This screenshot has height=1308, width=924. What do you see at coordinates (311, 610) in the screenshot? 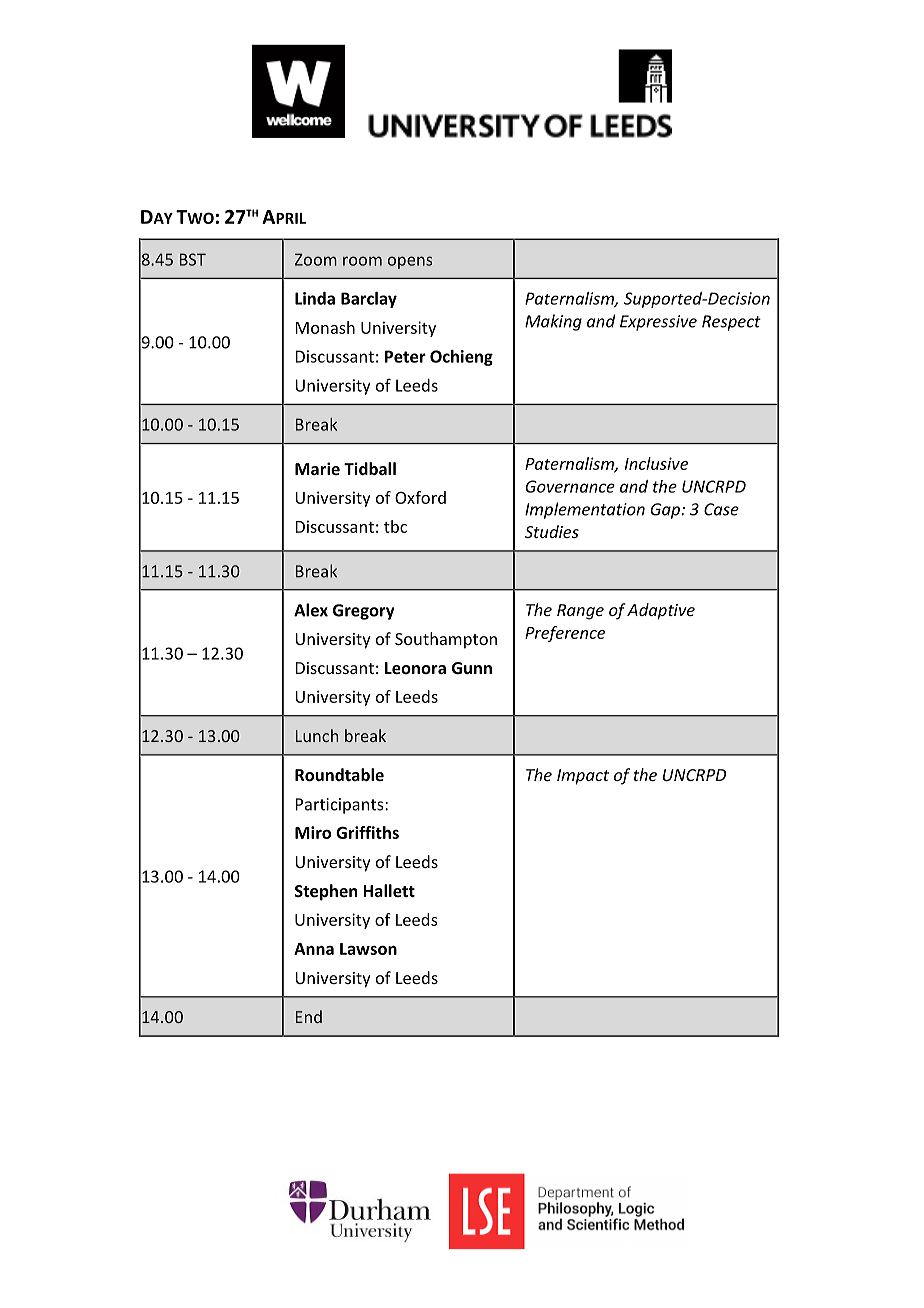
I see `Alex` at bounding box center [311, 610].
